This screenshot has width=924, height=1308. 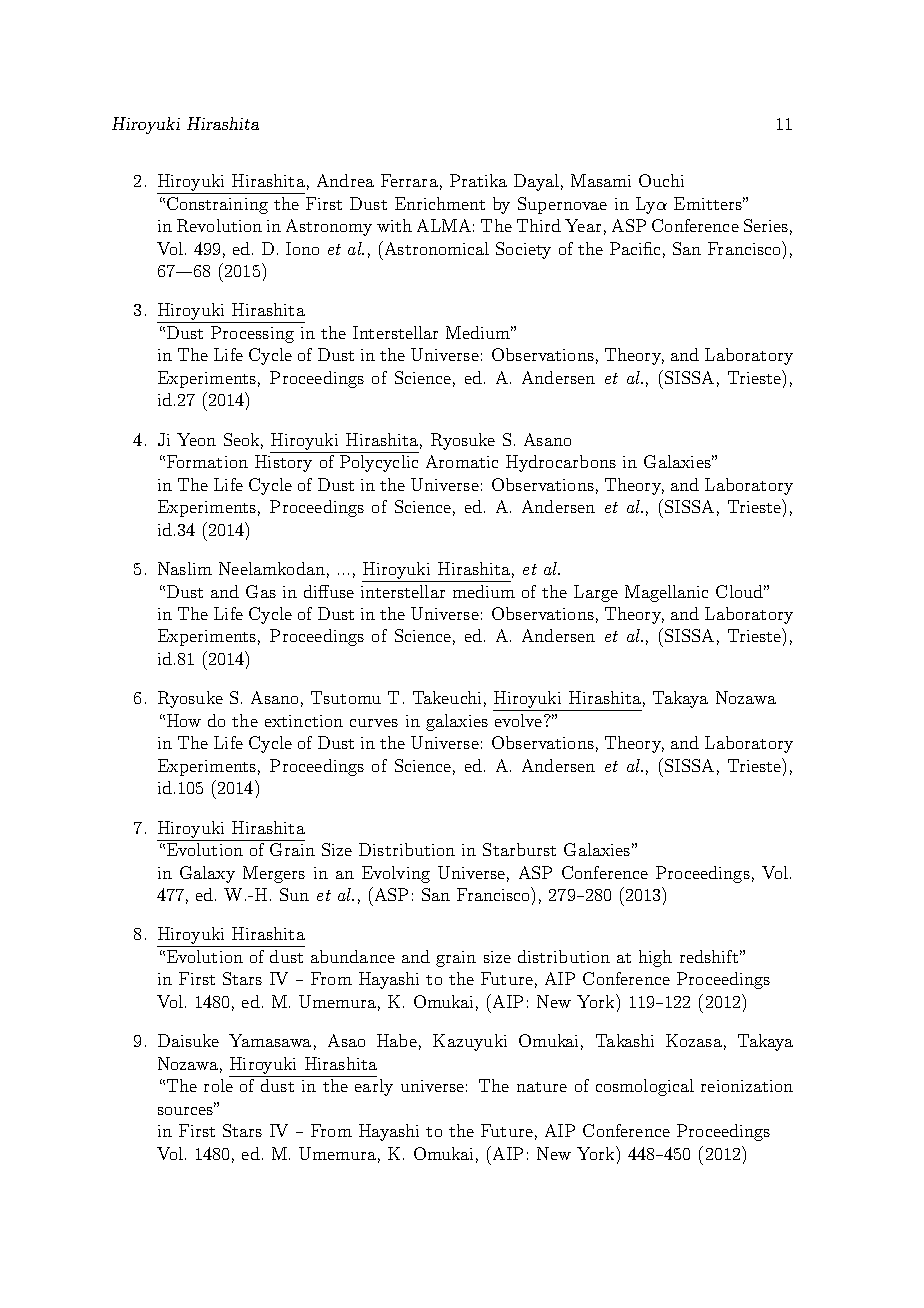 What do you see at coordinates (218, 1085) in the screenshot?
I see `role` at bounding box center [218, 1085].
